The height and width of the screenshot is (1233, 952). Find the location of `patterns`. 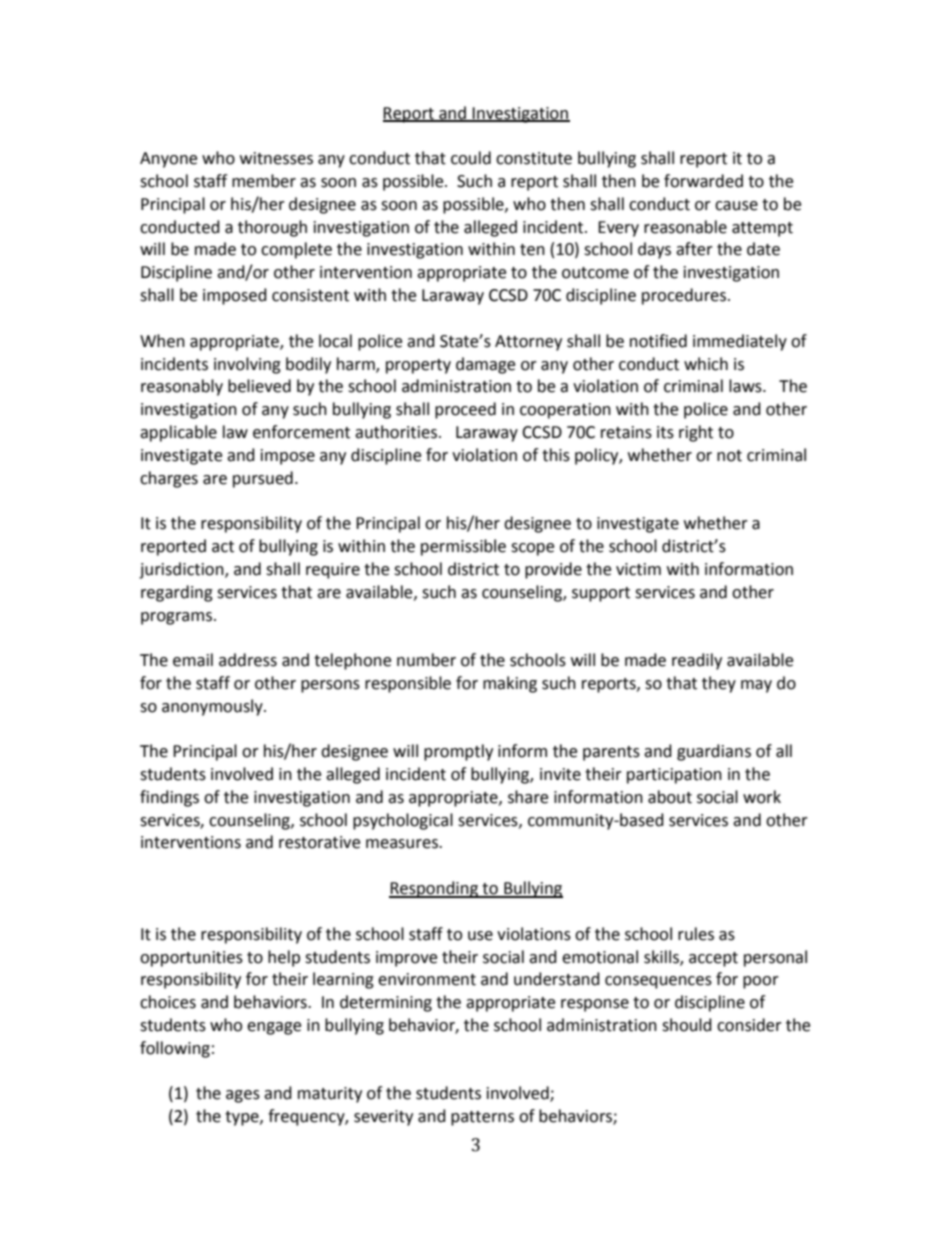

patterns is located at coordinates (482, 1118).
